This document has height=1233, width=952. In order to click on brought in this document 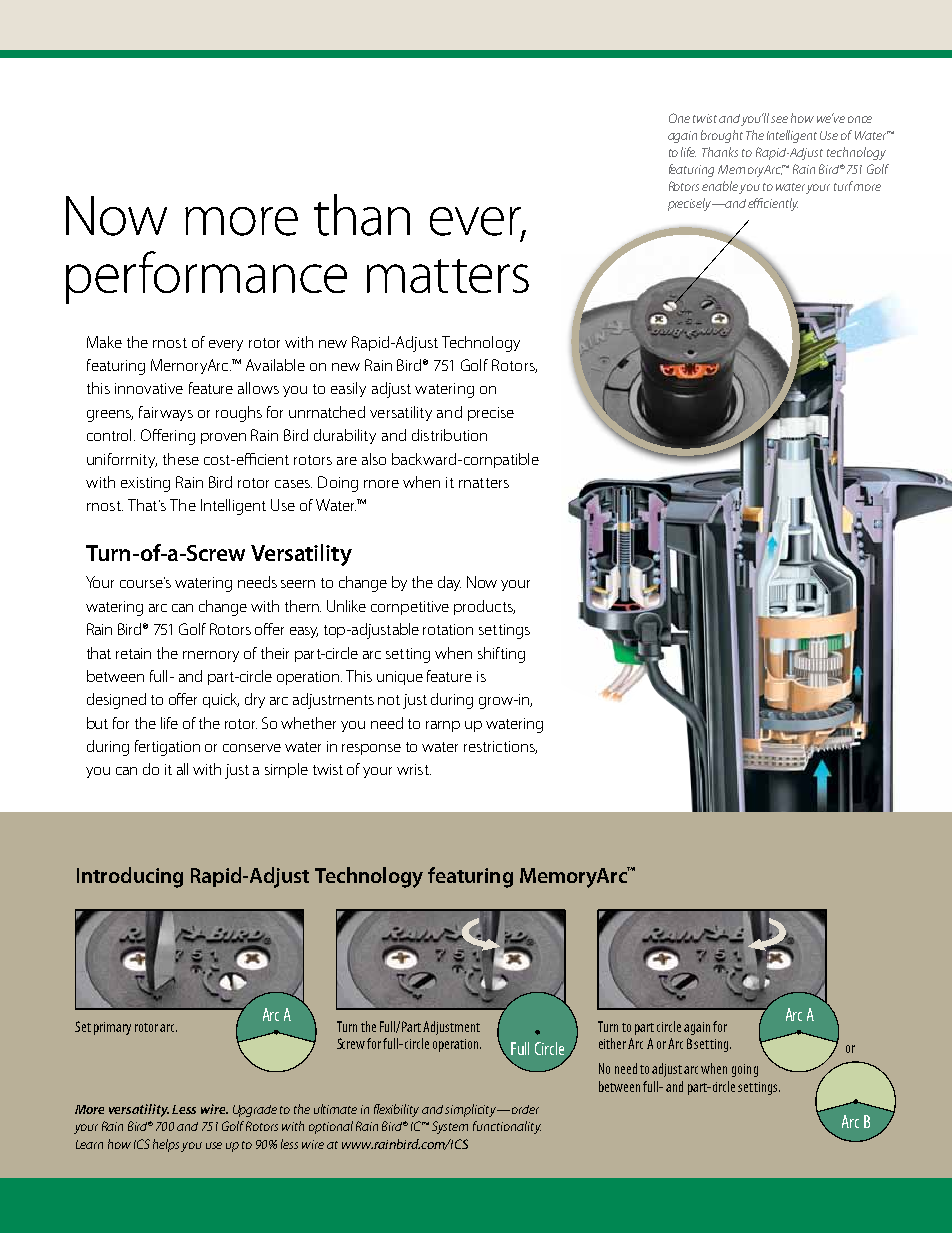, I will do `click(722, 136)`.
